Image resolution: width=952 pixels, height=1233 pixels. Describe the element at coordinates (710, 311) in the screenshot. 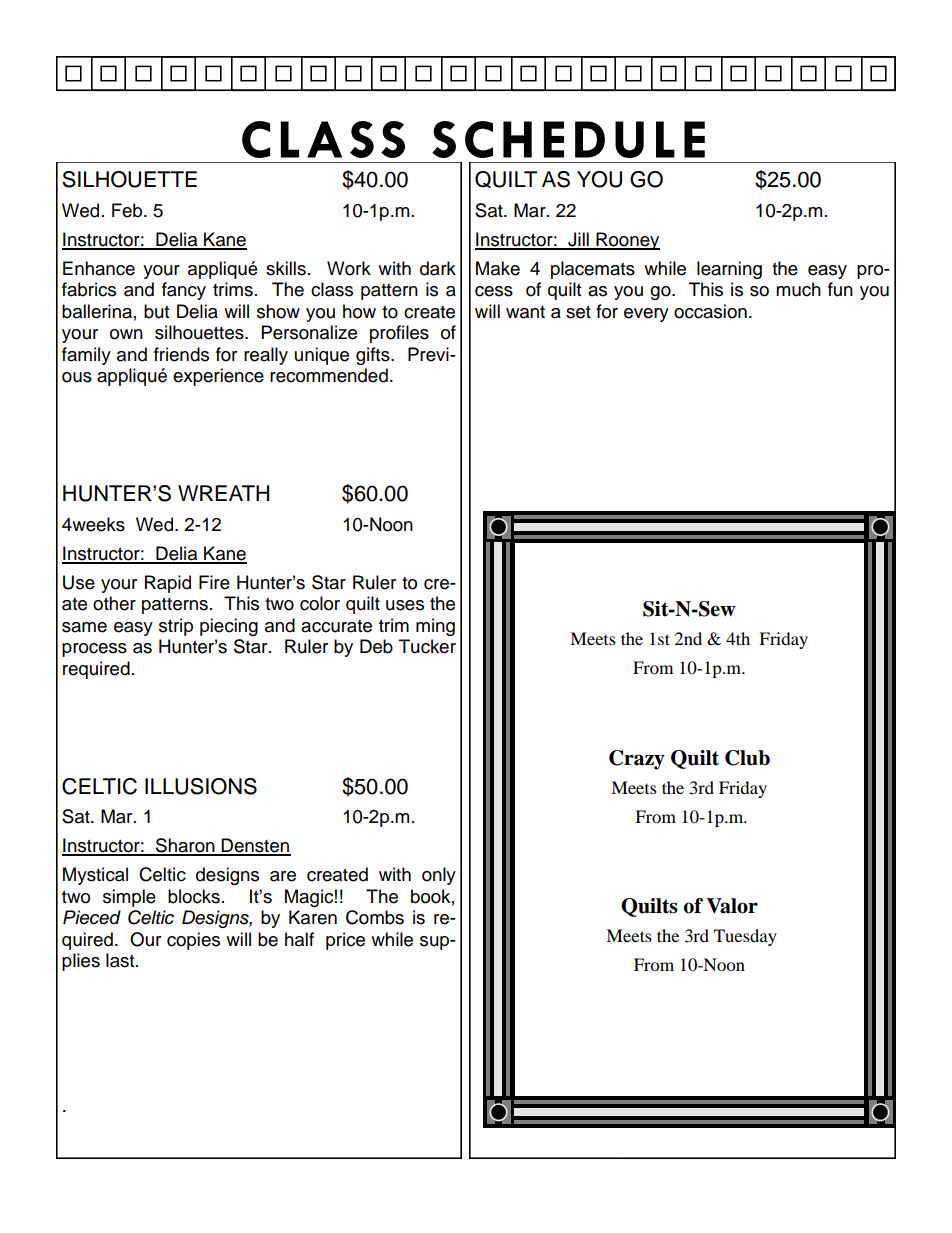

I see `occasion` at that location.
